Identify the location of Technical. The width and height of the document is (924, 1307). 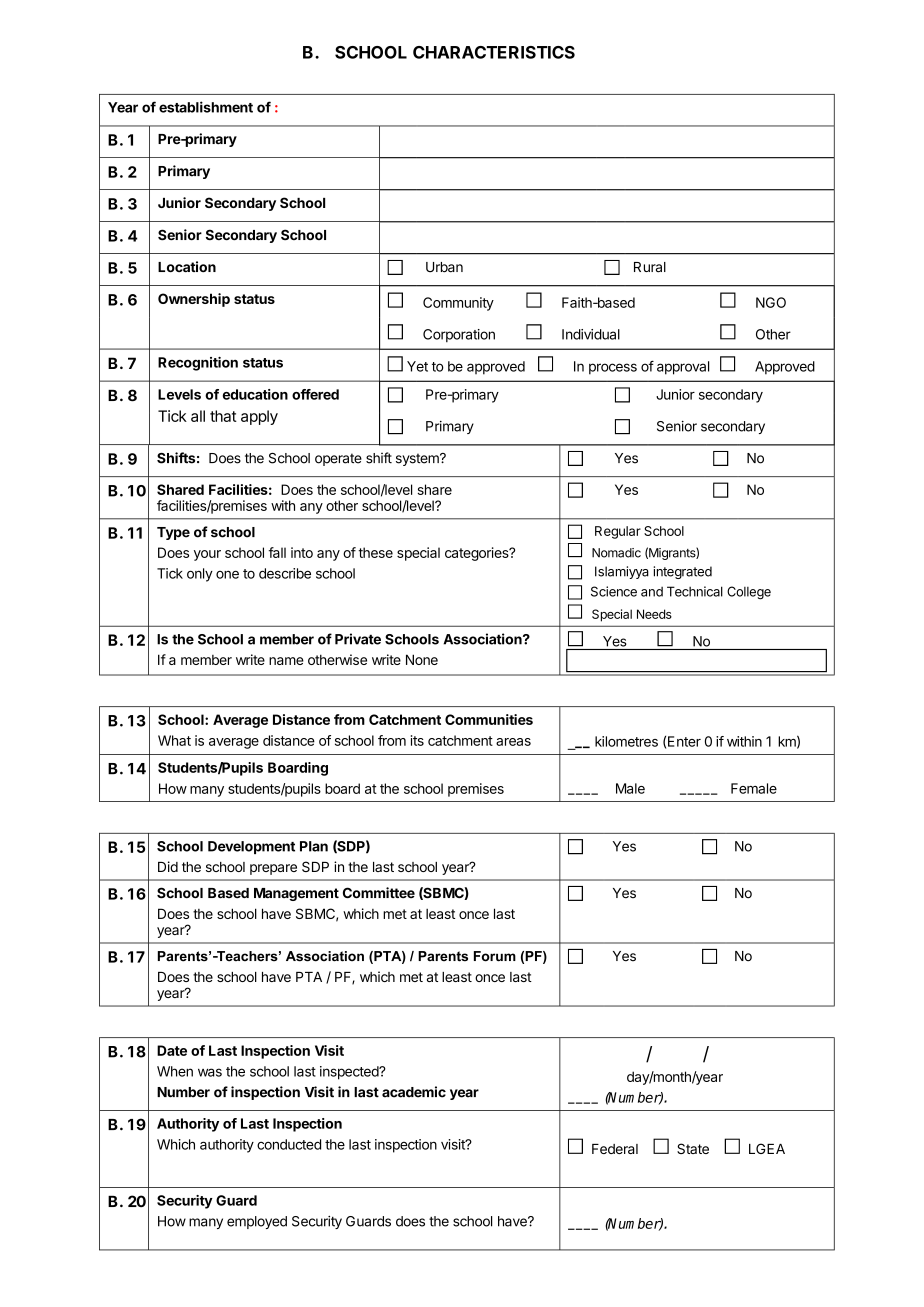
(695, 591).
